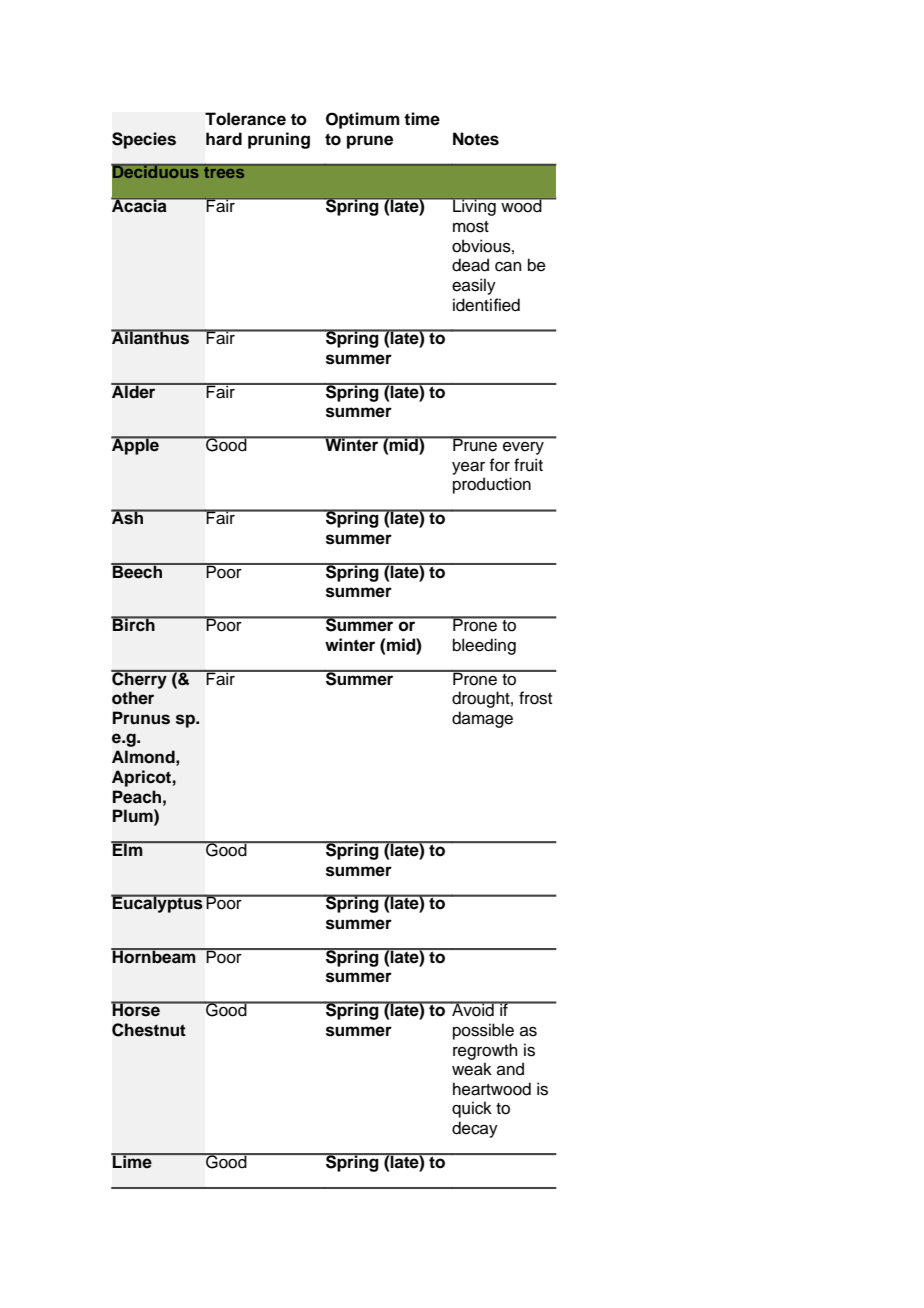  Describe the element at coordinates (133, 698) in the screenshot. I see `other` at that location.
